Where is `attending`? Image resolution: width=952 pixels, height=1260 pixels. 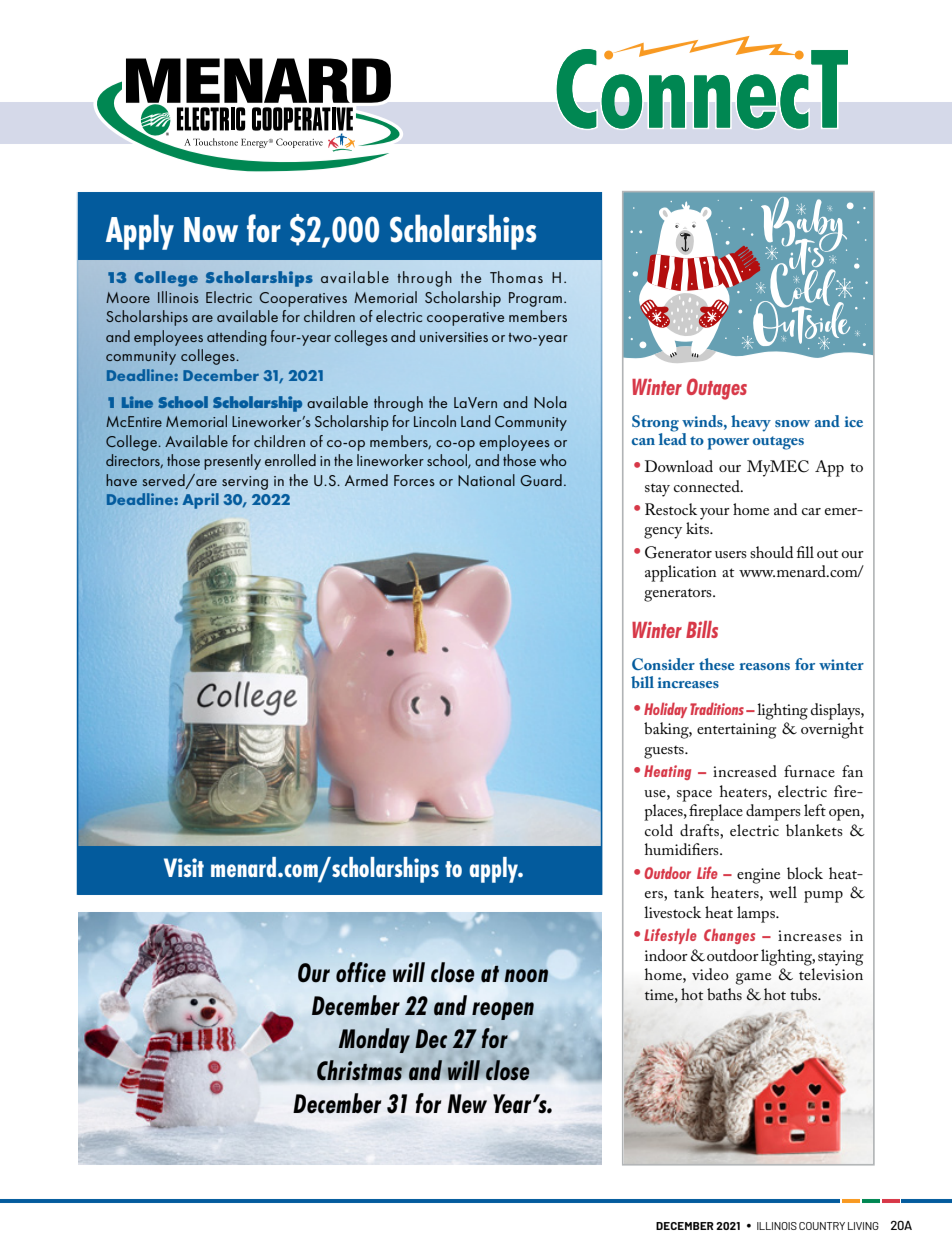 attending is located at coordinates (236, 338).
